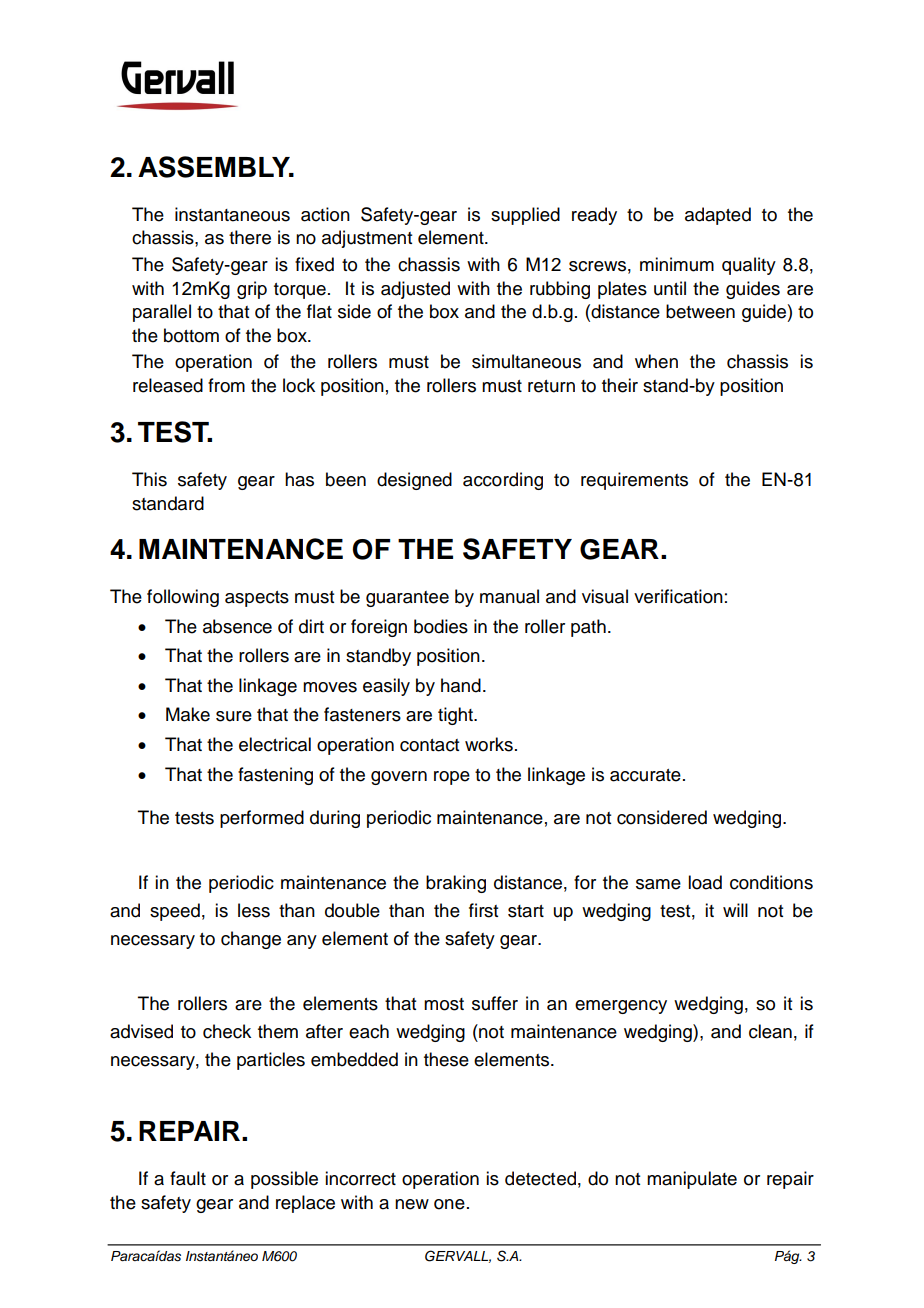 The width and height of the screenshot is (924, 1308). Describe the element at coordinates (452, 778) in the screenshot. I see `rope` at that location.
